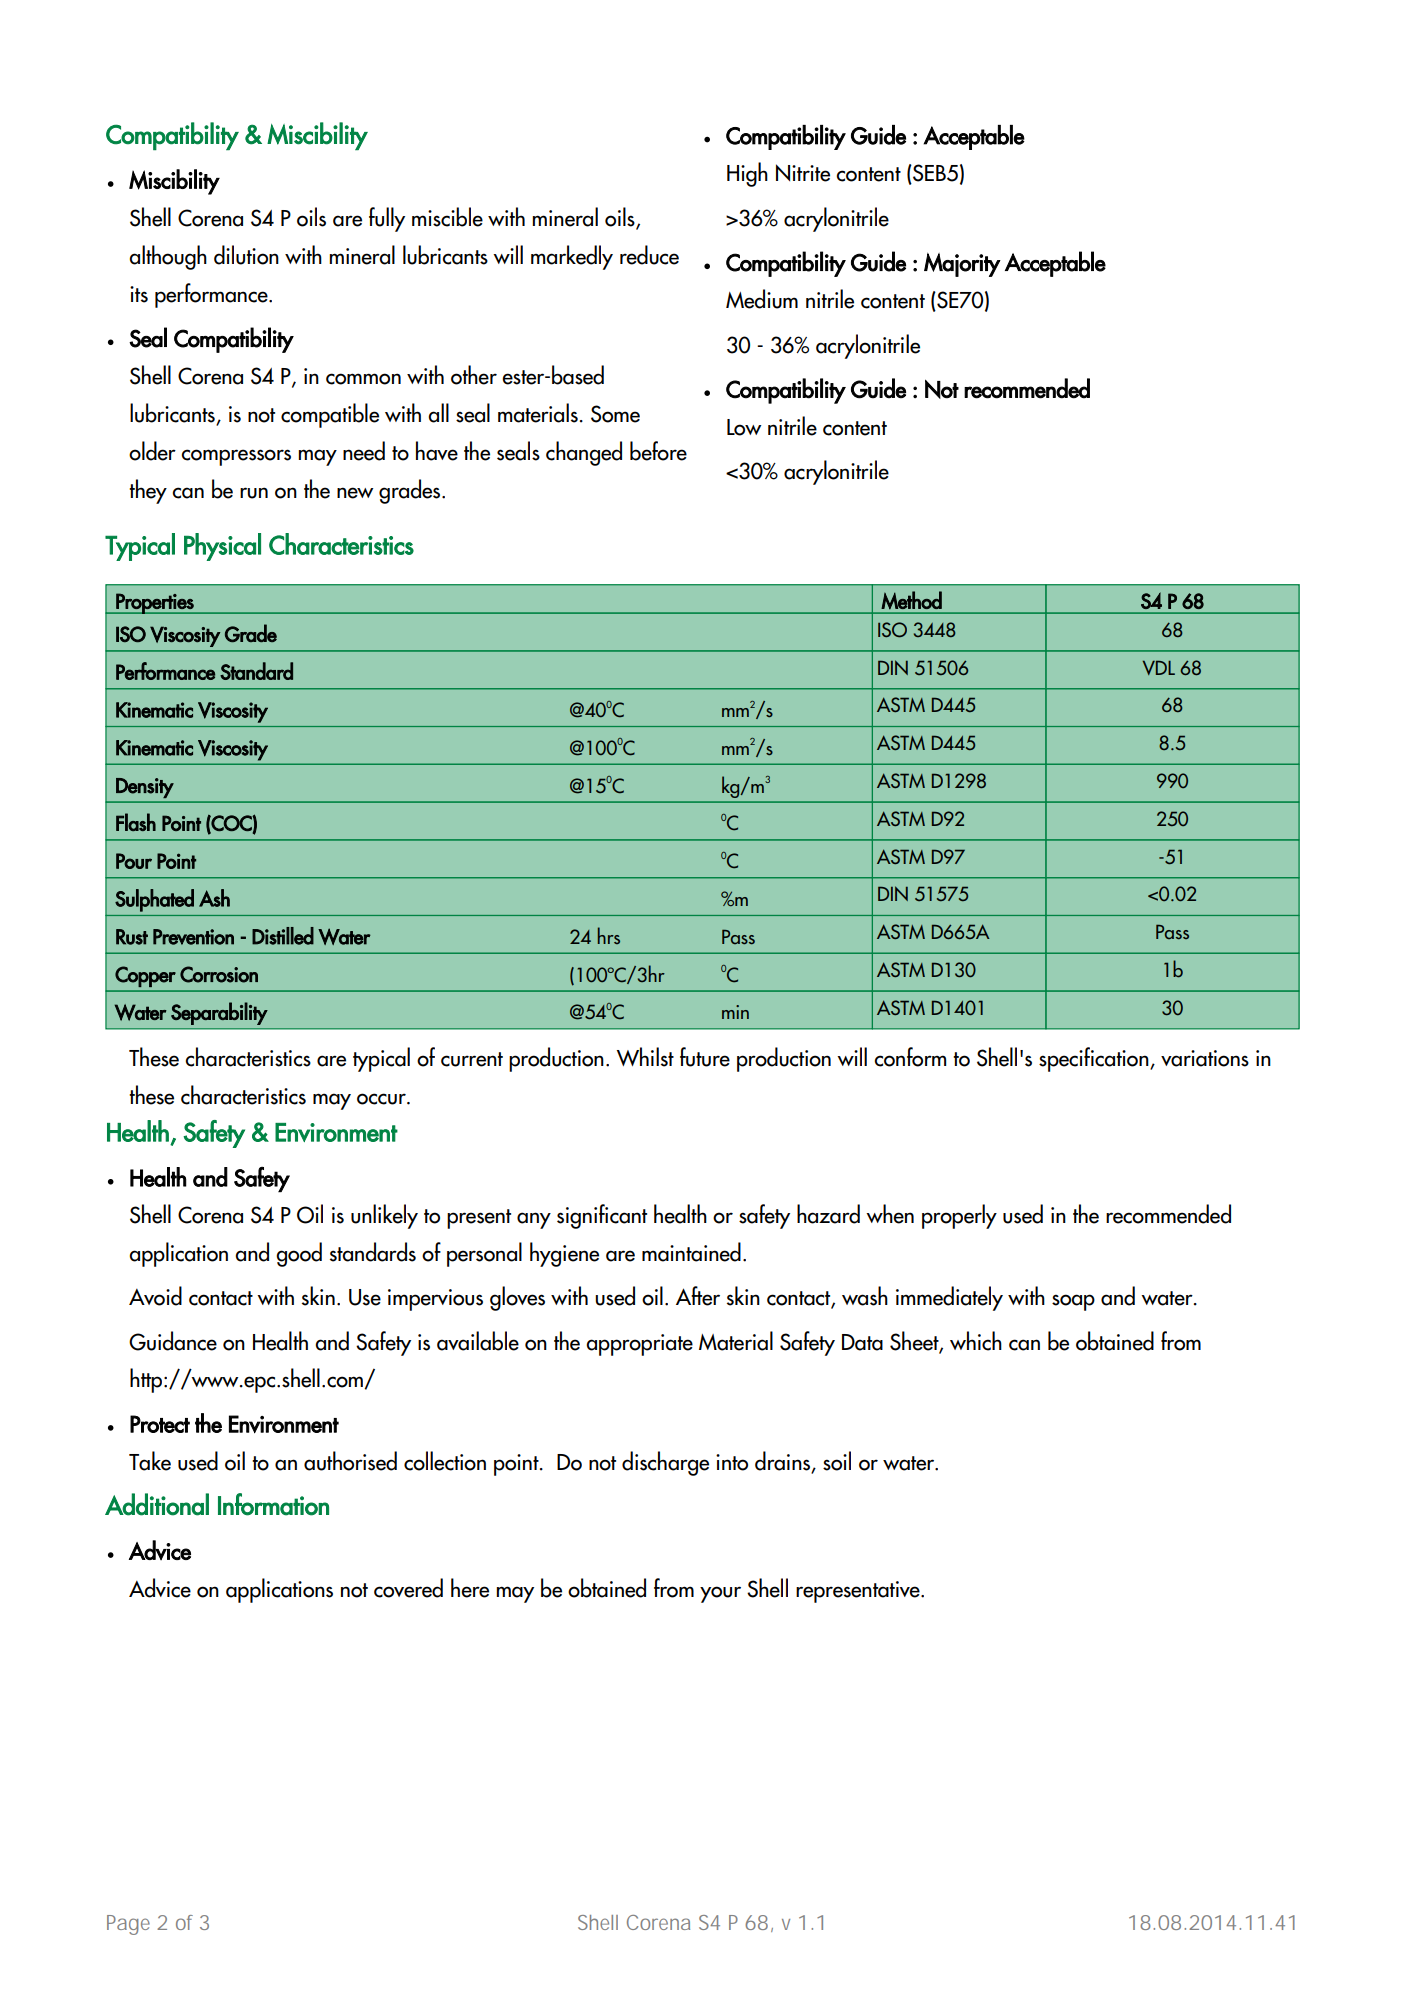 The image size is (1405, 1989). Describe the element at coordinates (609, 935) in the screenshot. I see `hrs` at that location.
